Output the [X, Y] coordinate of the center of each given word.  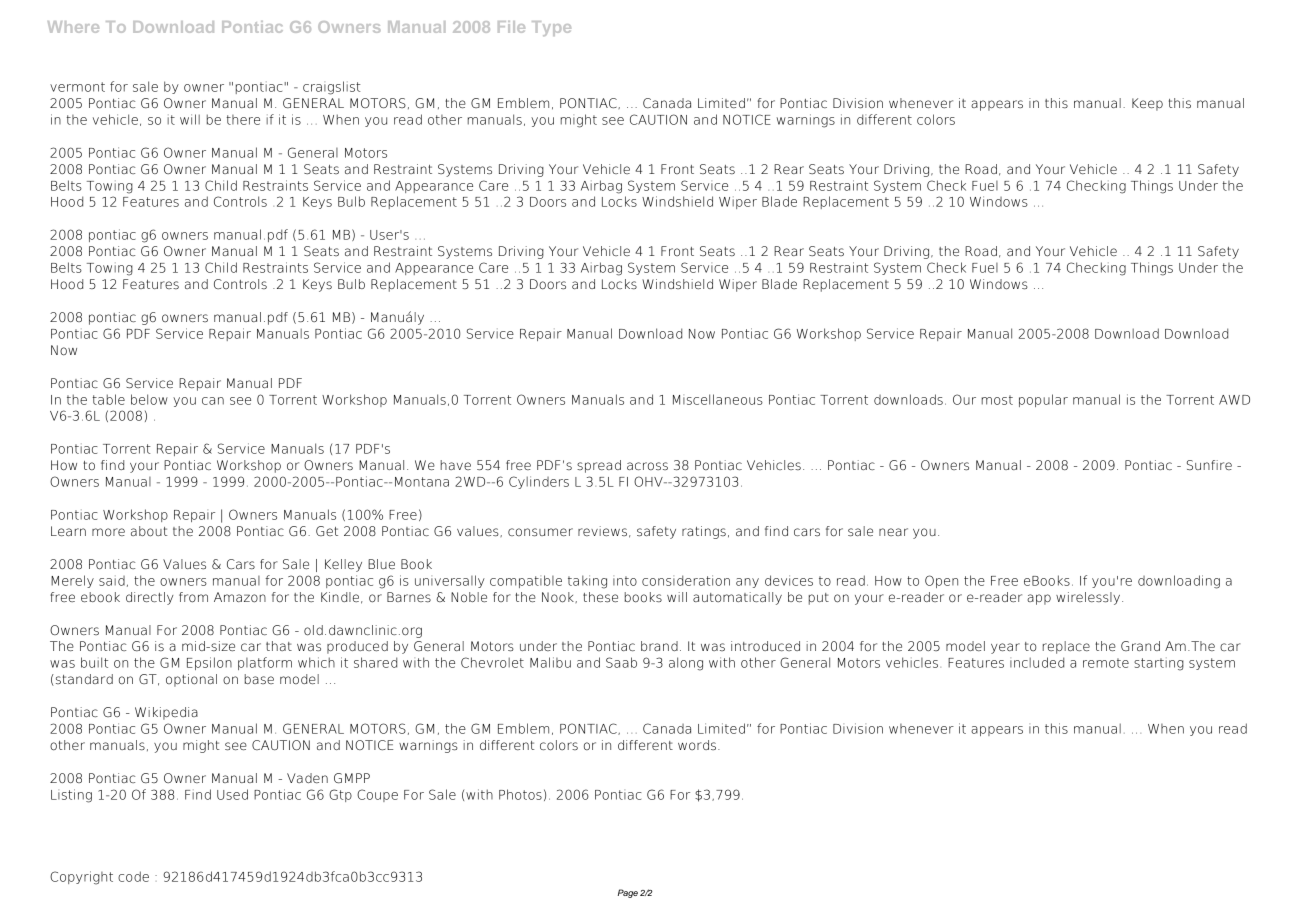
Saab [621, 662]
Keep [1147, 104]
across [647, 466]
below [149, 399]
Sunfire [1209, 465]
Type [551, 28]
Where [73, 27]
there [243, 120]
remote [1106, 663]
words [697, 745]
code [133, 876]
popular [1043, 400]
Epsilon [209, 663]
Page [628, 893]
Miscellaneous [718, 399]
